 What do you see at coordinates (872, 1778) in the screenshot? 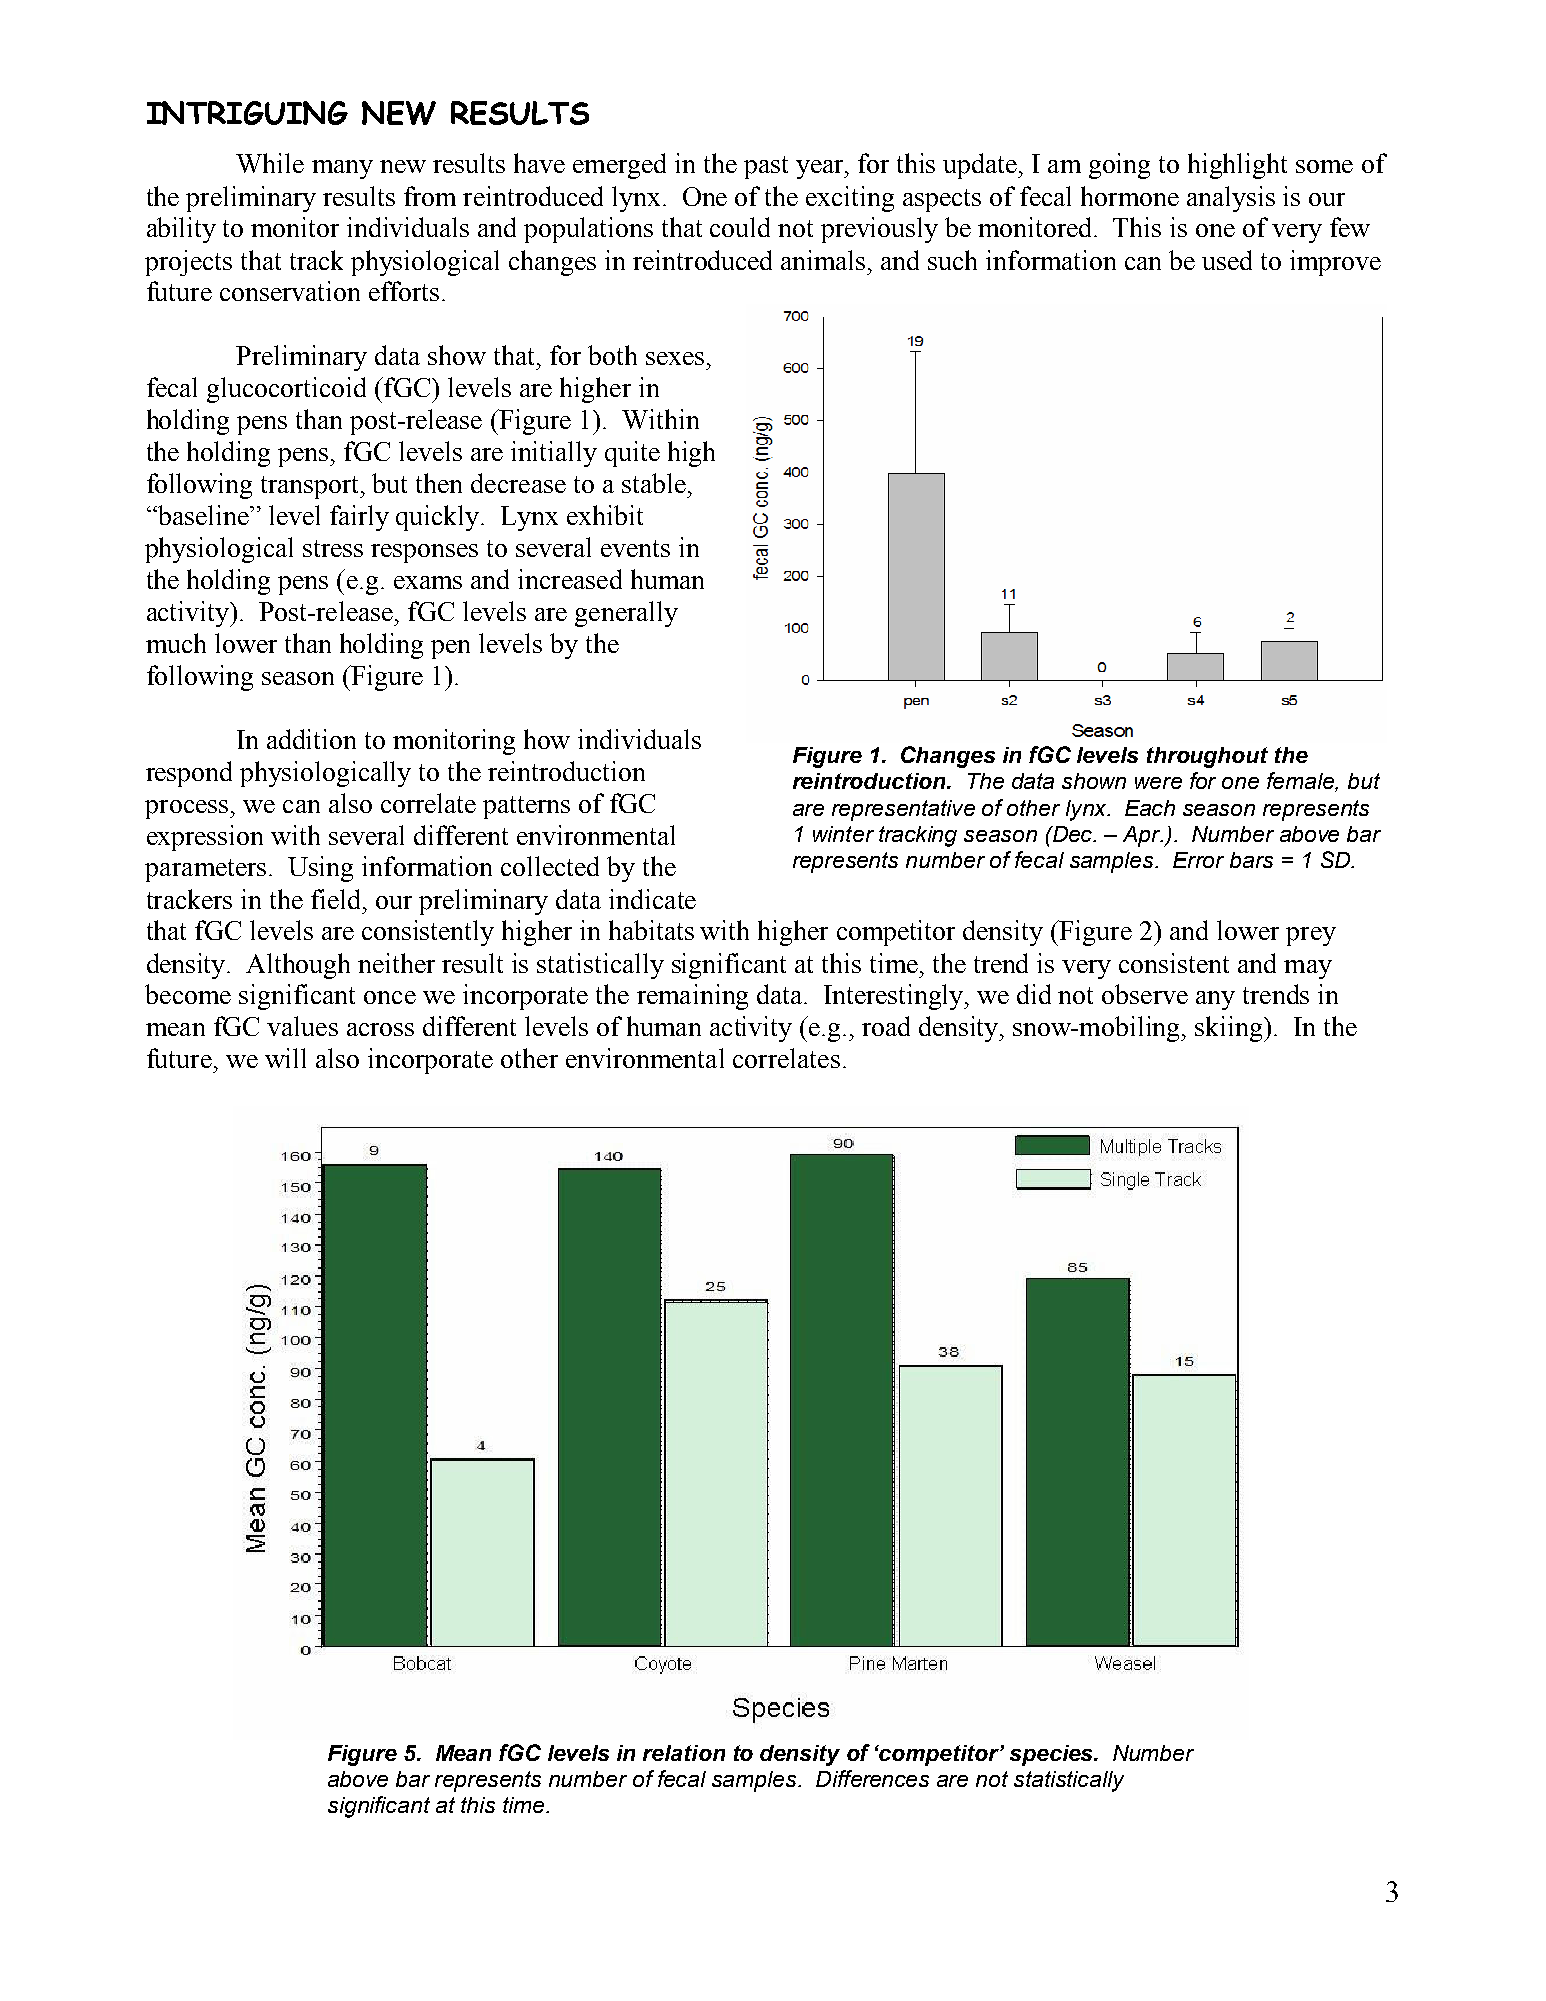
I see `Differences` at bounding box center [872, 1778].
